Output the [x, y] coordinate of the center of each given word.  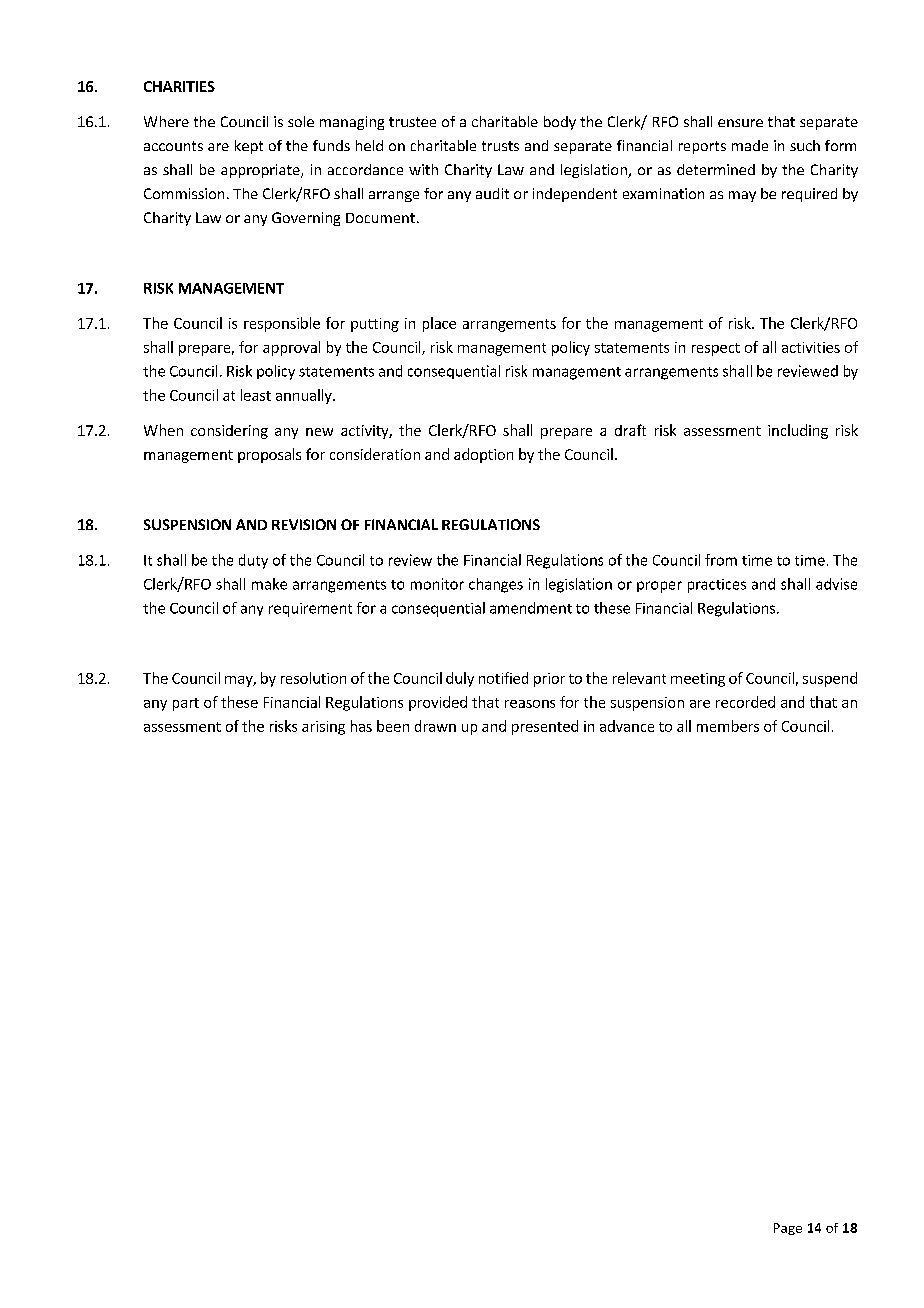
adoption [483, 455]
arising [323, 728]
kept [249, 147]
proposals [269, 455]
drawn [435, 726]
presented [545, 727]
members [728, 726]
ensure [740, 123]
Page [788, 1229]
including [798, 431]
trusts [500, 146]
